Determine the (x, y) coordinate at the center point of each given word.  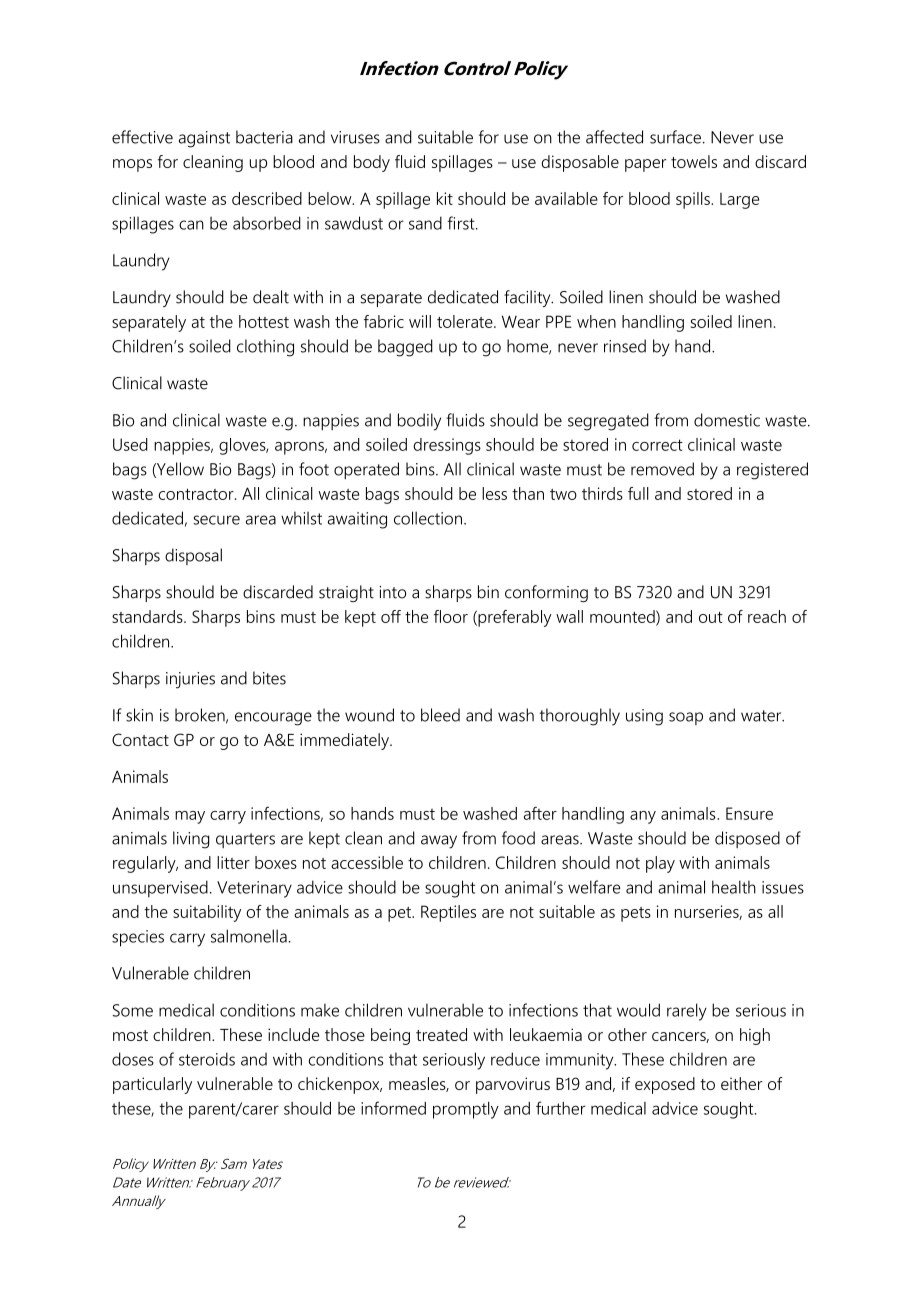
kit (445, 198)
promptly (466, 1110)
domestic (727, 420)
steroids (207, 1059)
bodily (419, 422)
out (711, 617)
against (204, 139)
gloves (243, 446)
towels (694, 161)
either (742, 1083)
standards (148, 616)
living (191, 840)
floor (451, 616)
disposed (747, 839)
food (518, 838)
